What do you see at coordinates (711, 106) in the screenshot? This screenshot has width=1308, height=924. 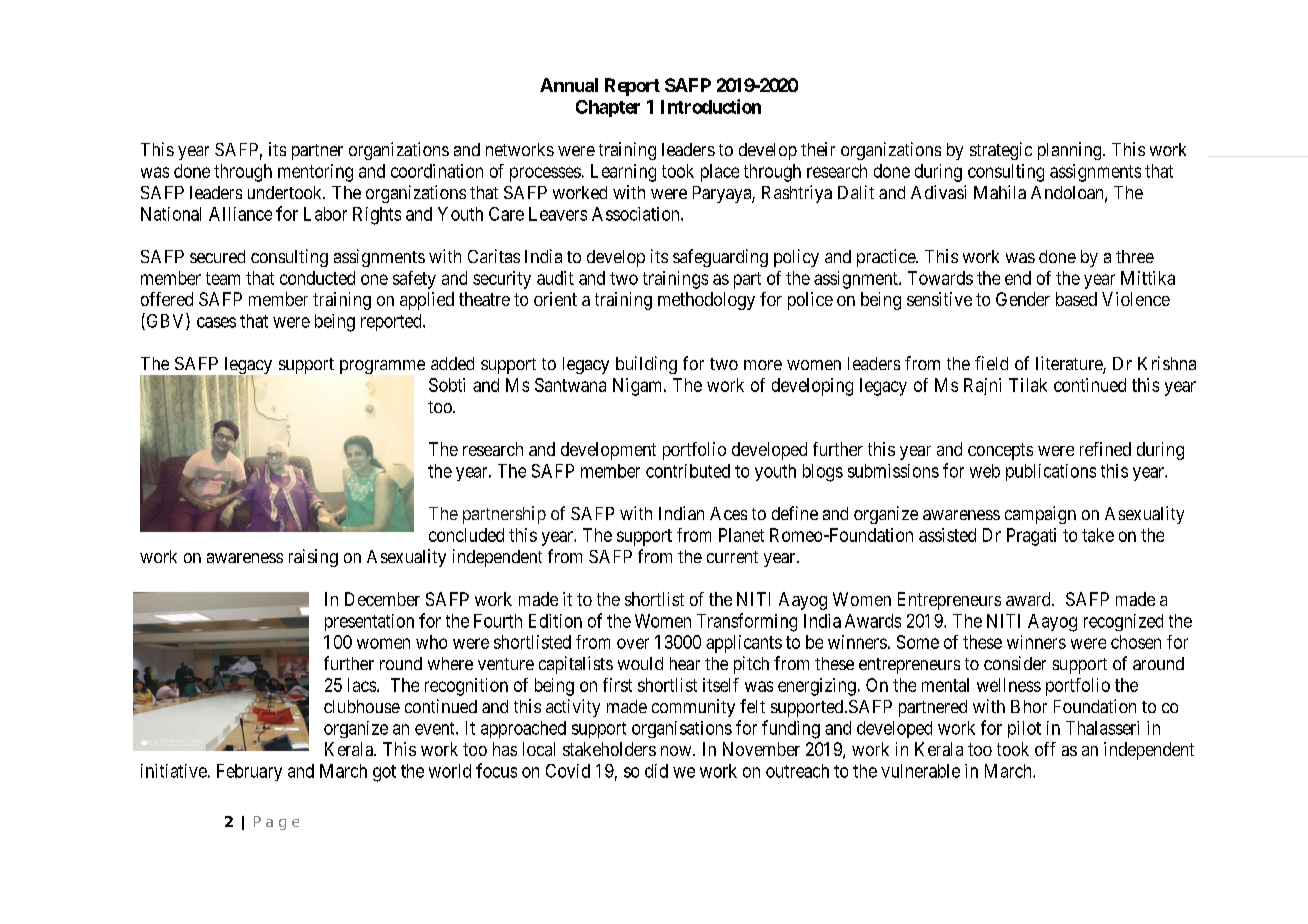 I see `Introduction` at bounding box center [711, 106].
